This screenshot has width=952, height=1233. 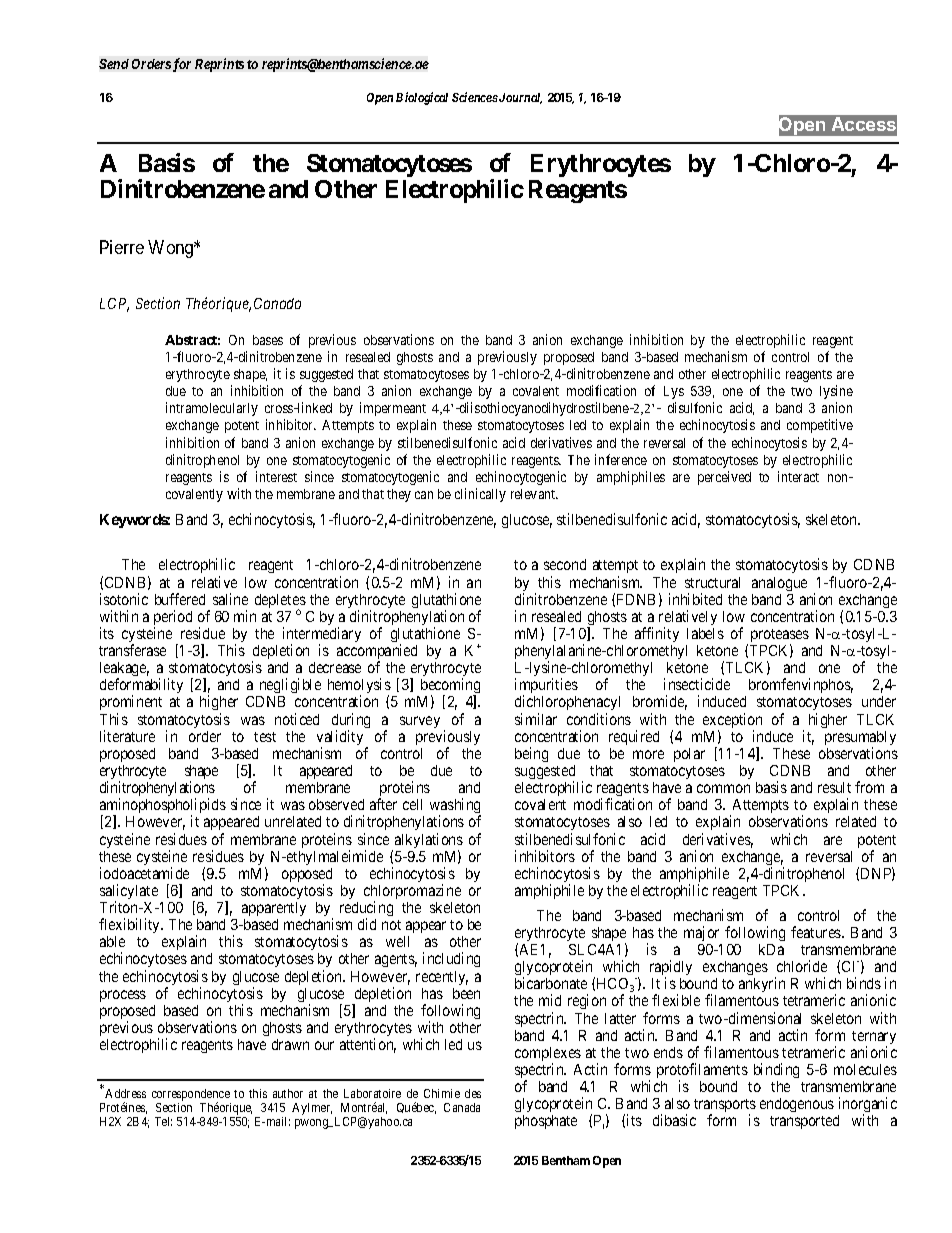 What do you see at coordinates (475, 97) in the screenshot?
I see `Sciences` at bounding box center [475, 97].
